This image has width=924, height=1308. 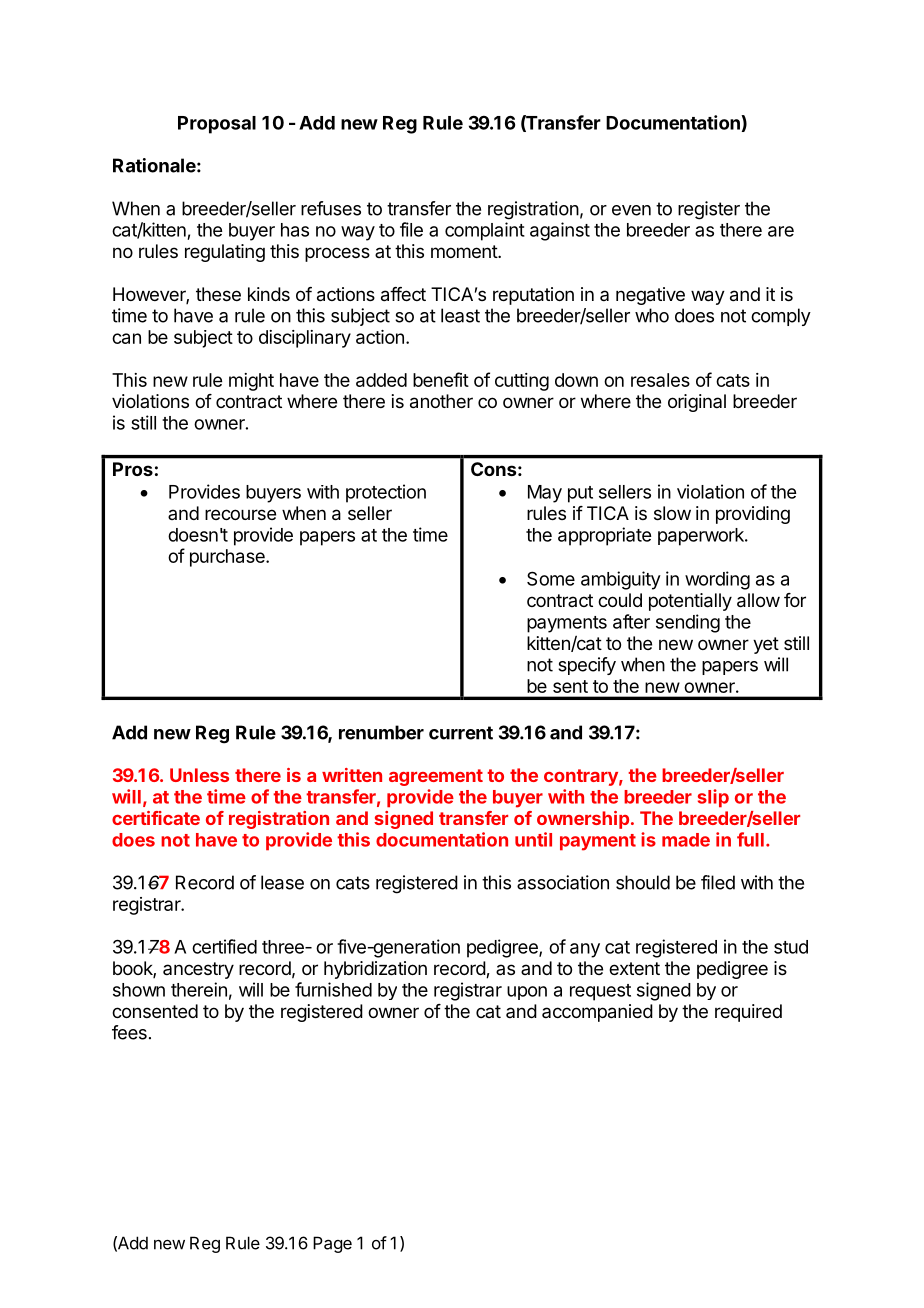 What do you see at coordinates (533, 839) in the image?
I see `until` at bounding box center [533, 839].
